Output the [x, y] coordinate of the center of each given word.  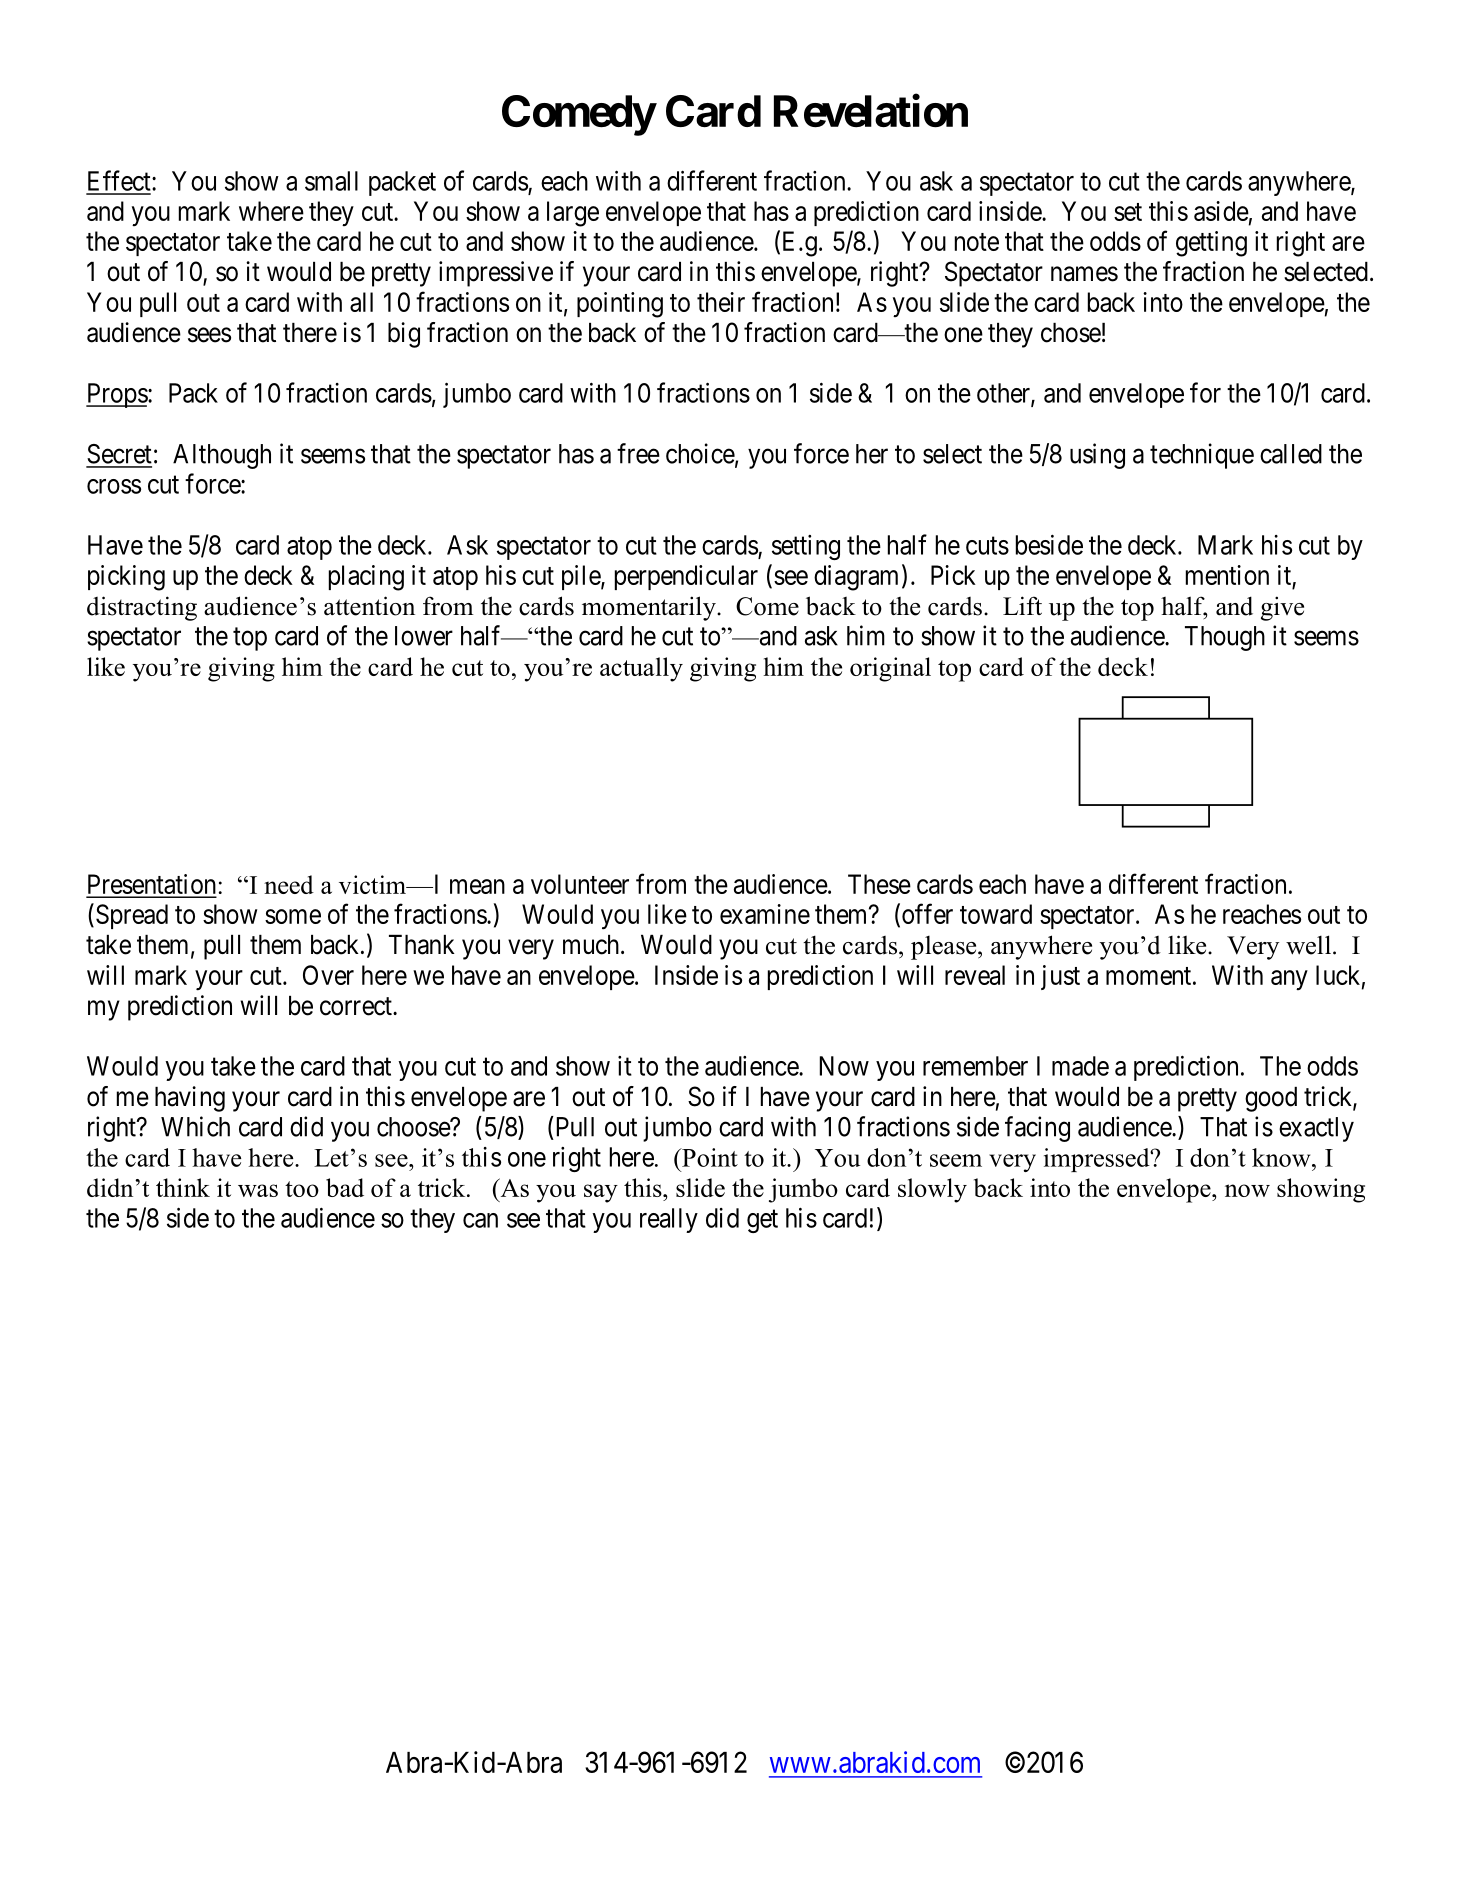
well [1308, 945]
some [293, 916]
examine [765, 914]
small [331, 181]
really [669, 1220]
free [638, 453]
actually [641, 669]
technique [1202, 456]
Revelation [871, 111]
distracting [142, 608]
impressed [1098, 1160]
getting [1211, 244]
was [258, 1190]
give [1282, 608]
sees [209, 335]
